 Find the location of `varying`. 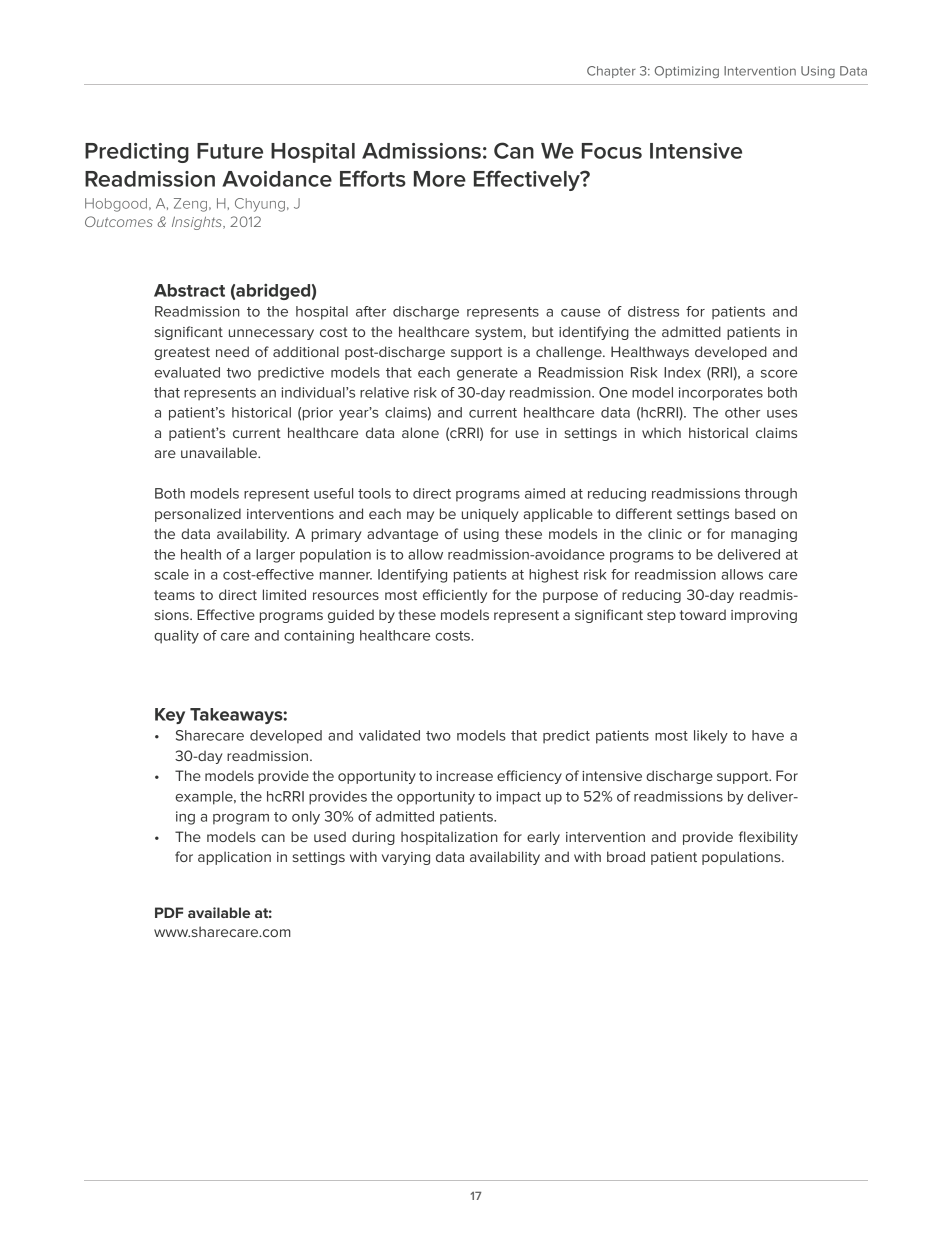

varying is located at coordinates (406, 858).
